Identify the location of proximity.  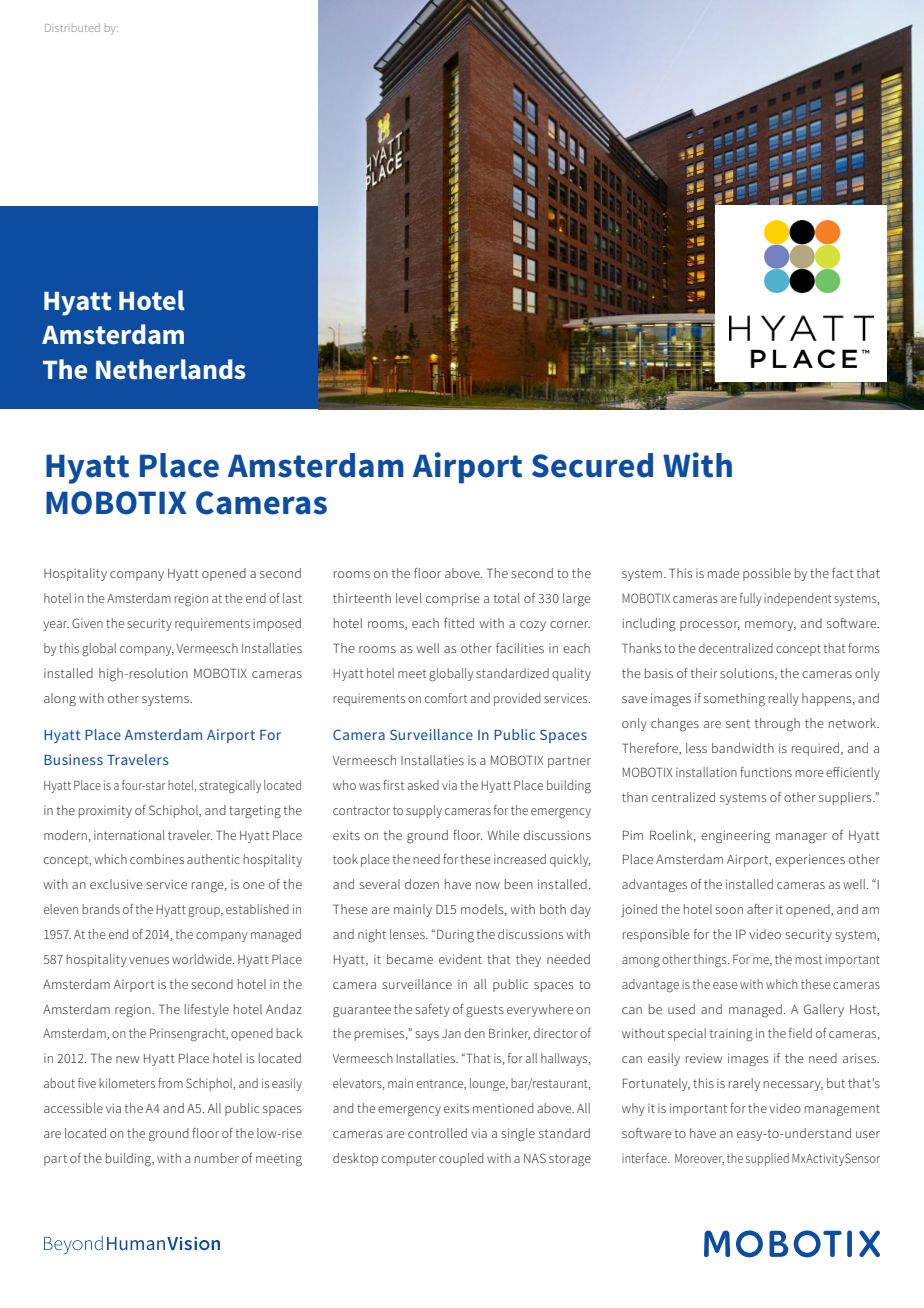
(105, 811).
